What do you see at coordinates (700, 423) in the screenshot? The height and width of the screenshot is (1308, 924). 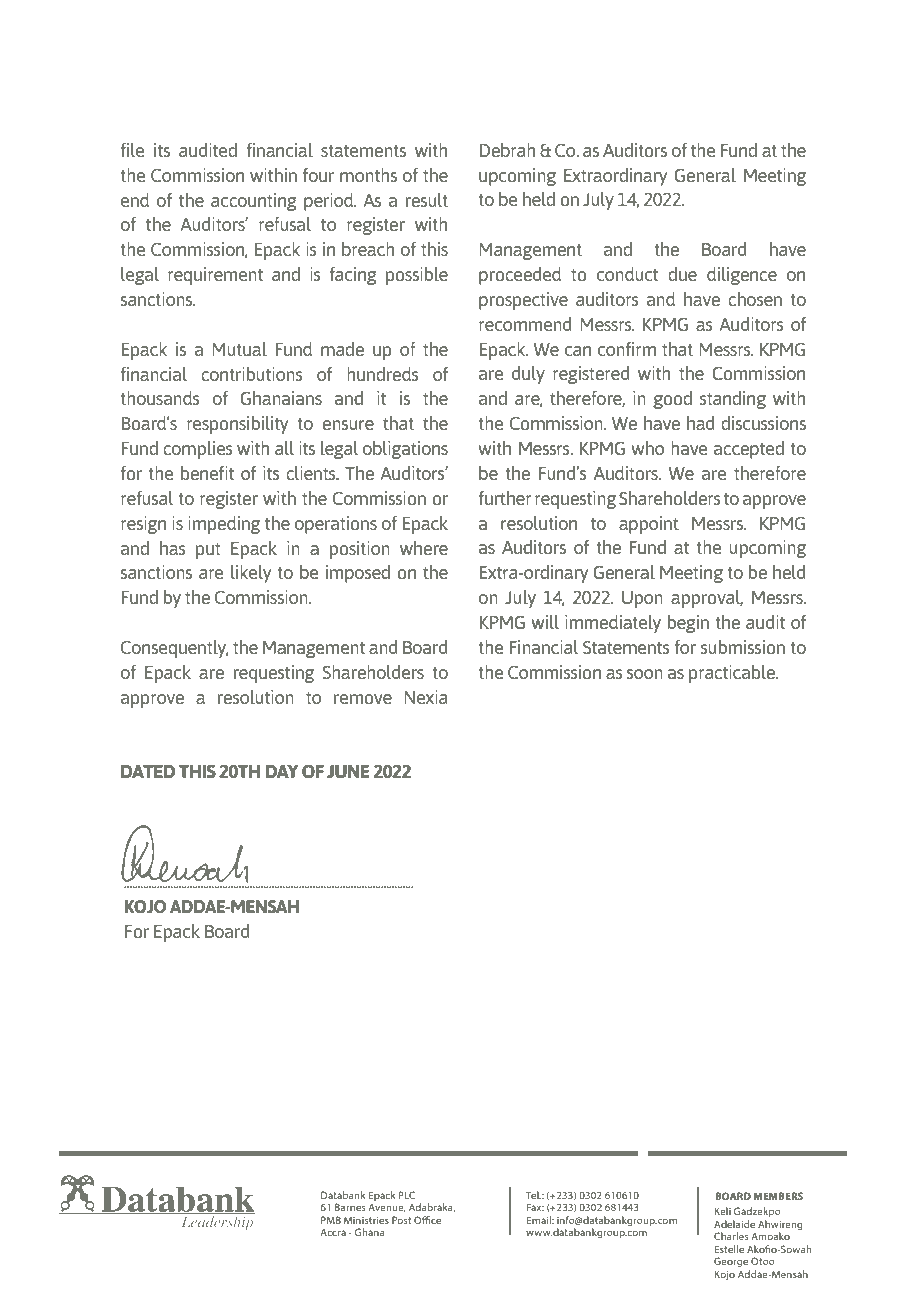 I see `had` at bounding box center [700, 423].
